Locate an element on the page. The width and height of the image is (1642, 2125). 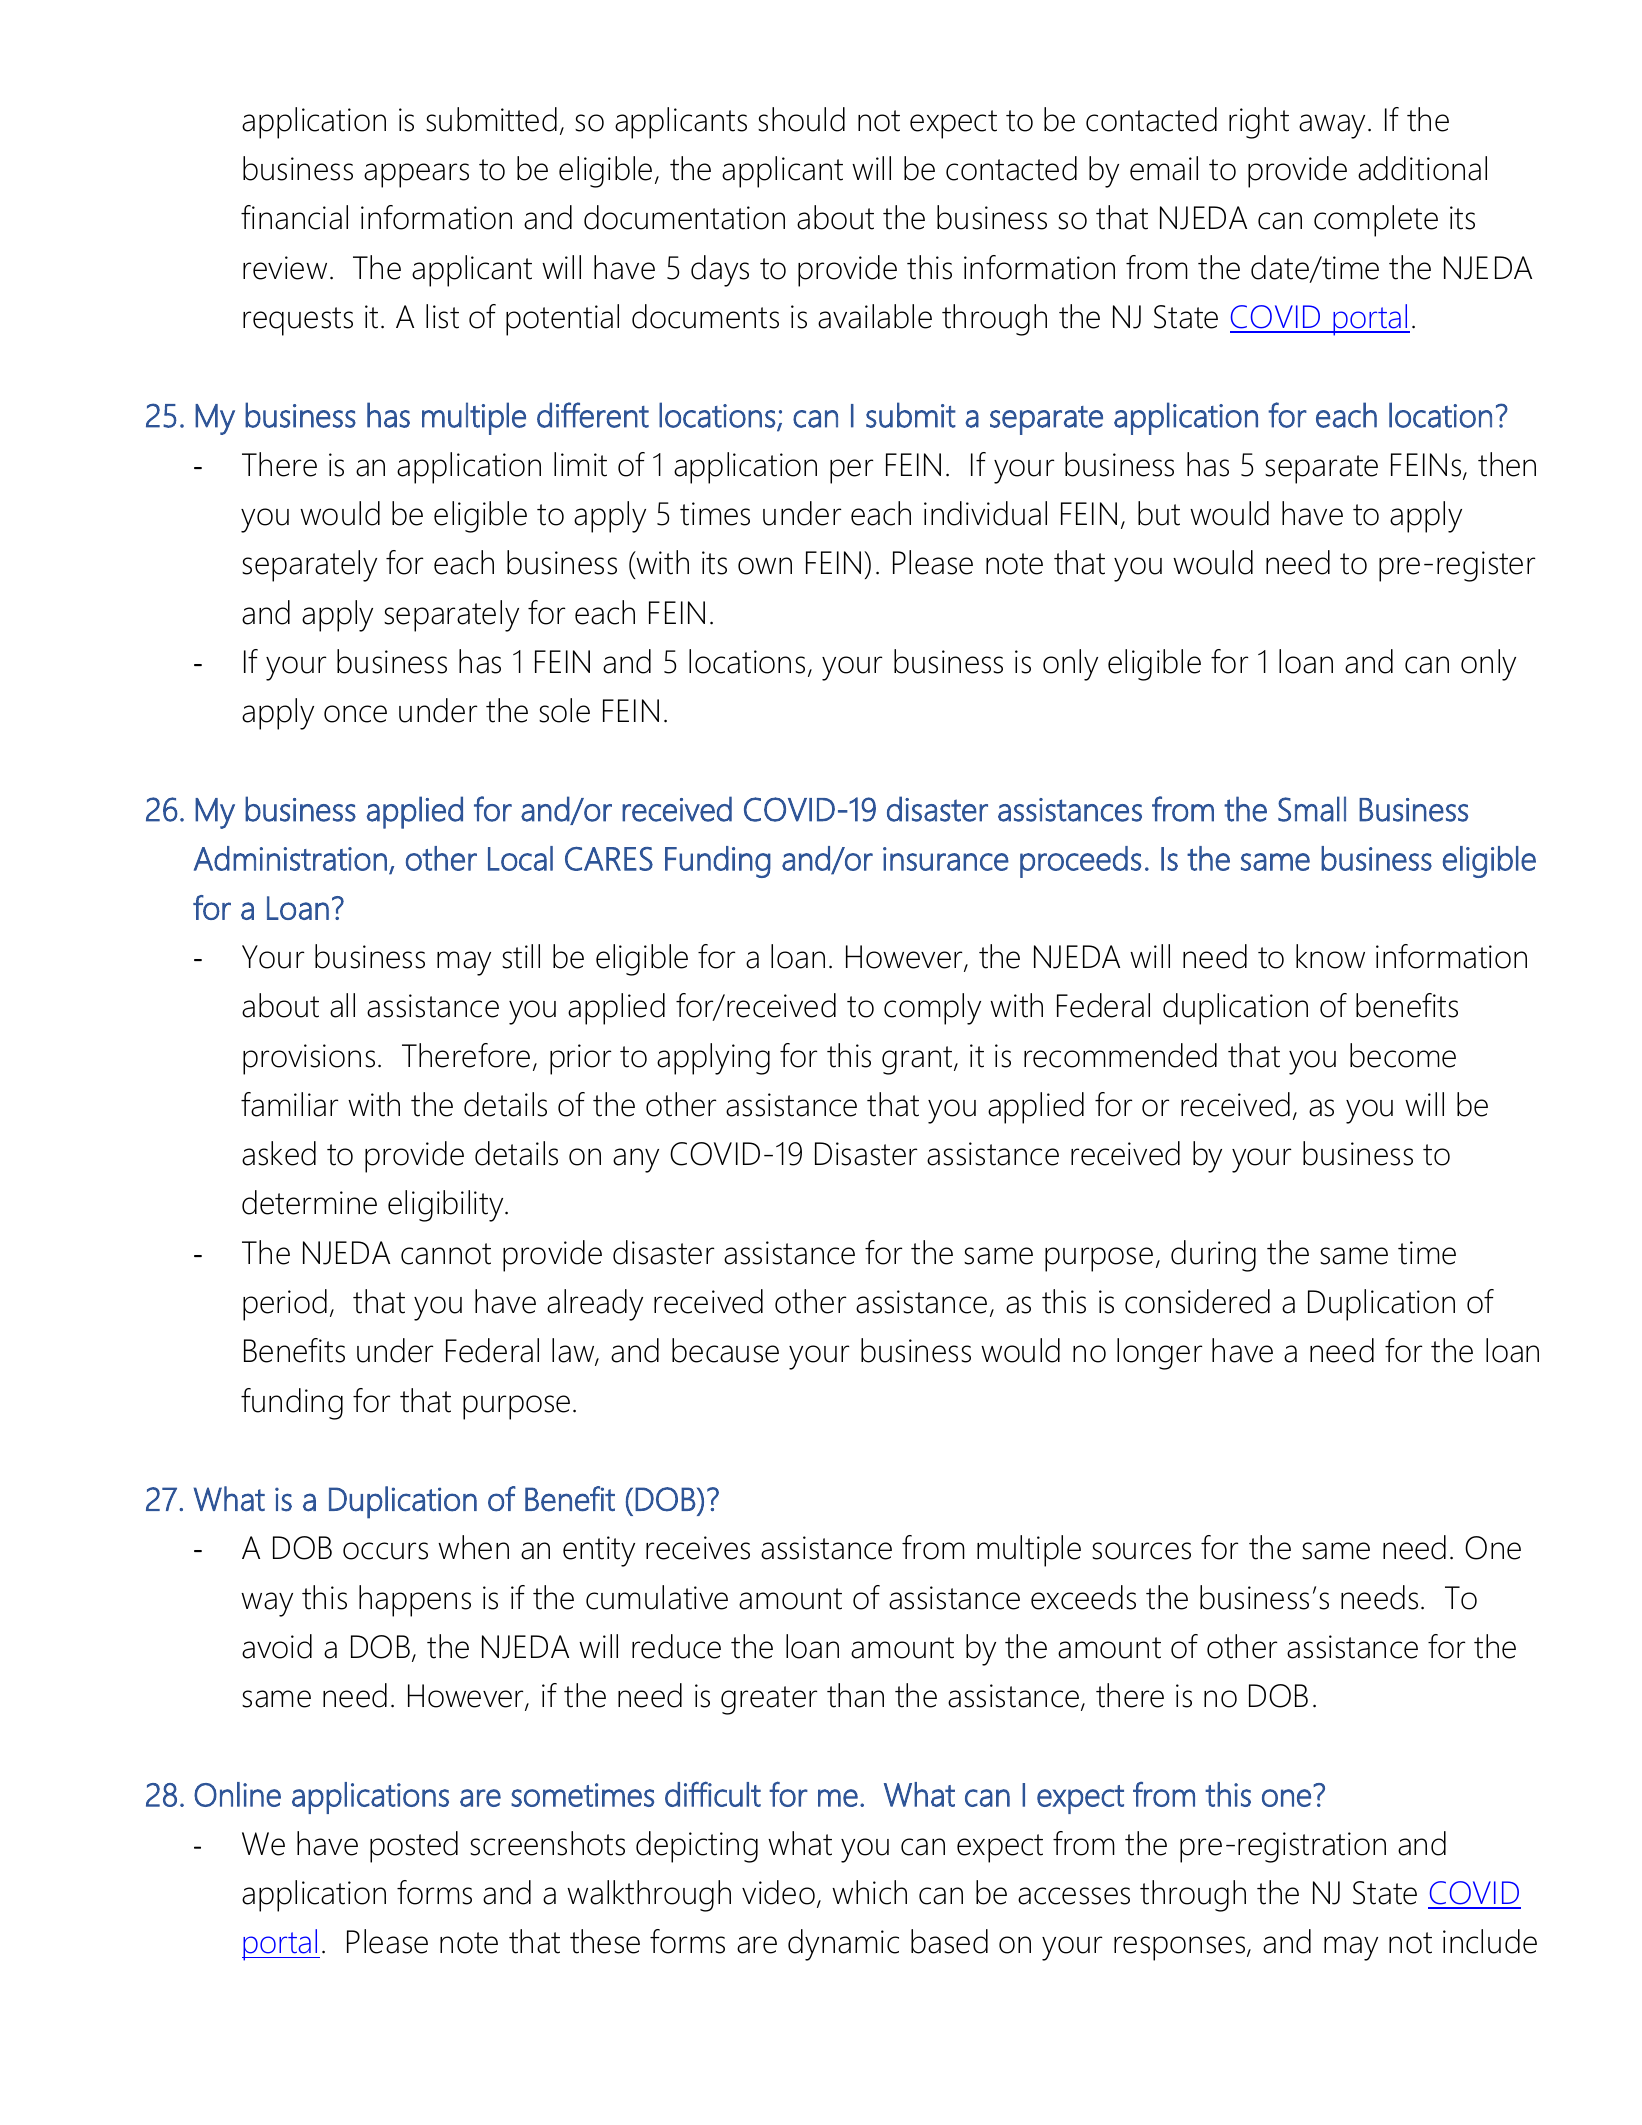
should is located at coordinates (801, 119).
